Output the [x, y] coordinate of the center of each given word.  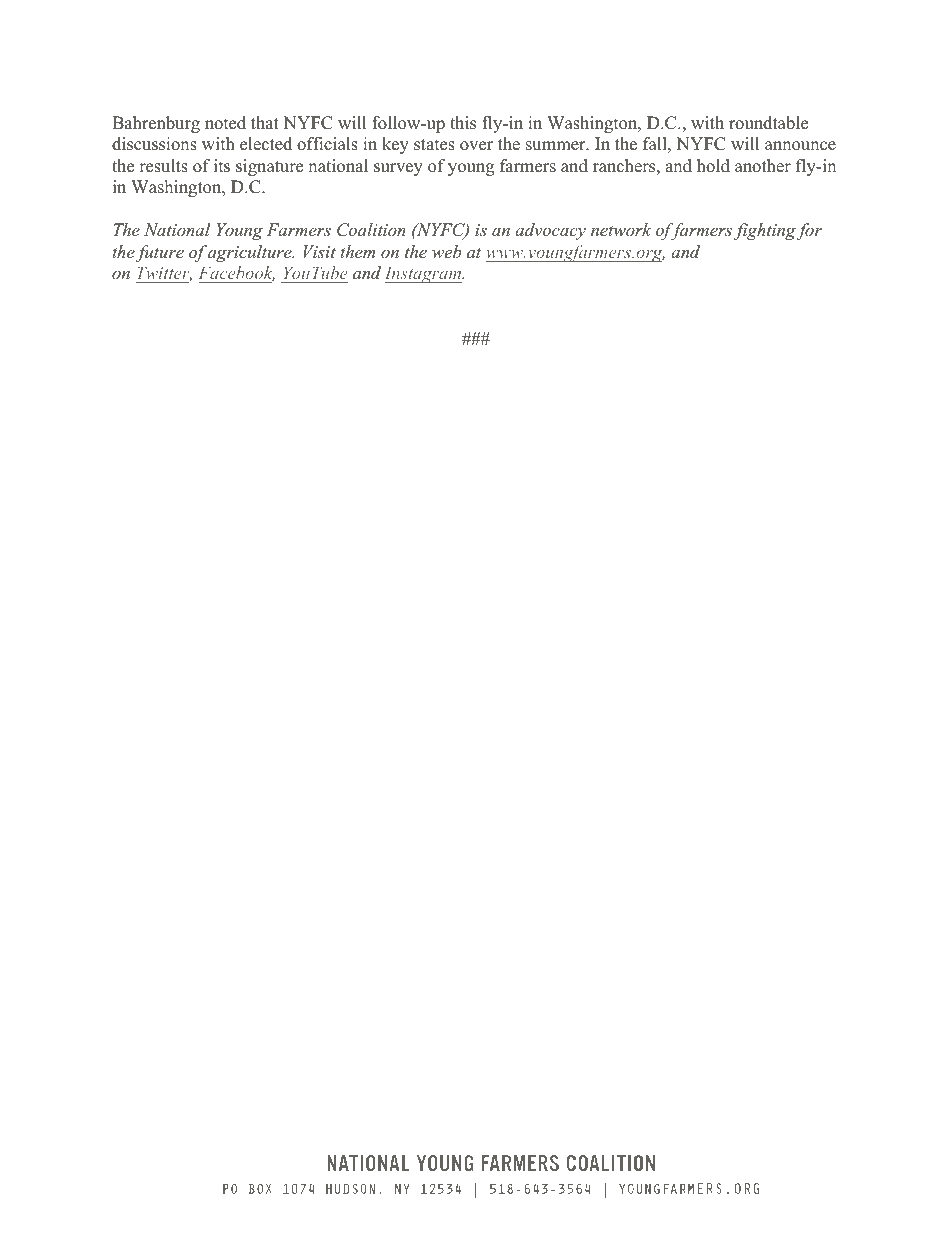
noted [225, 123]
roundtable [768, 123]
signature [269, 167]
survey [398, 169]
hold [713, 166]
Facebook [236, 273]
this [463, 123]
